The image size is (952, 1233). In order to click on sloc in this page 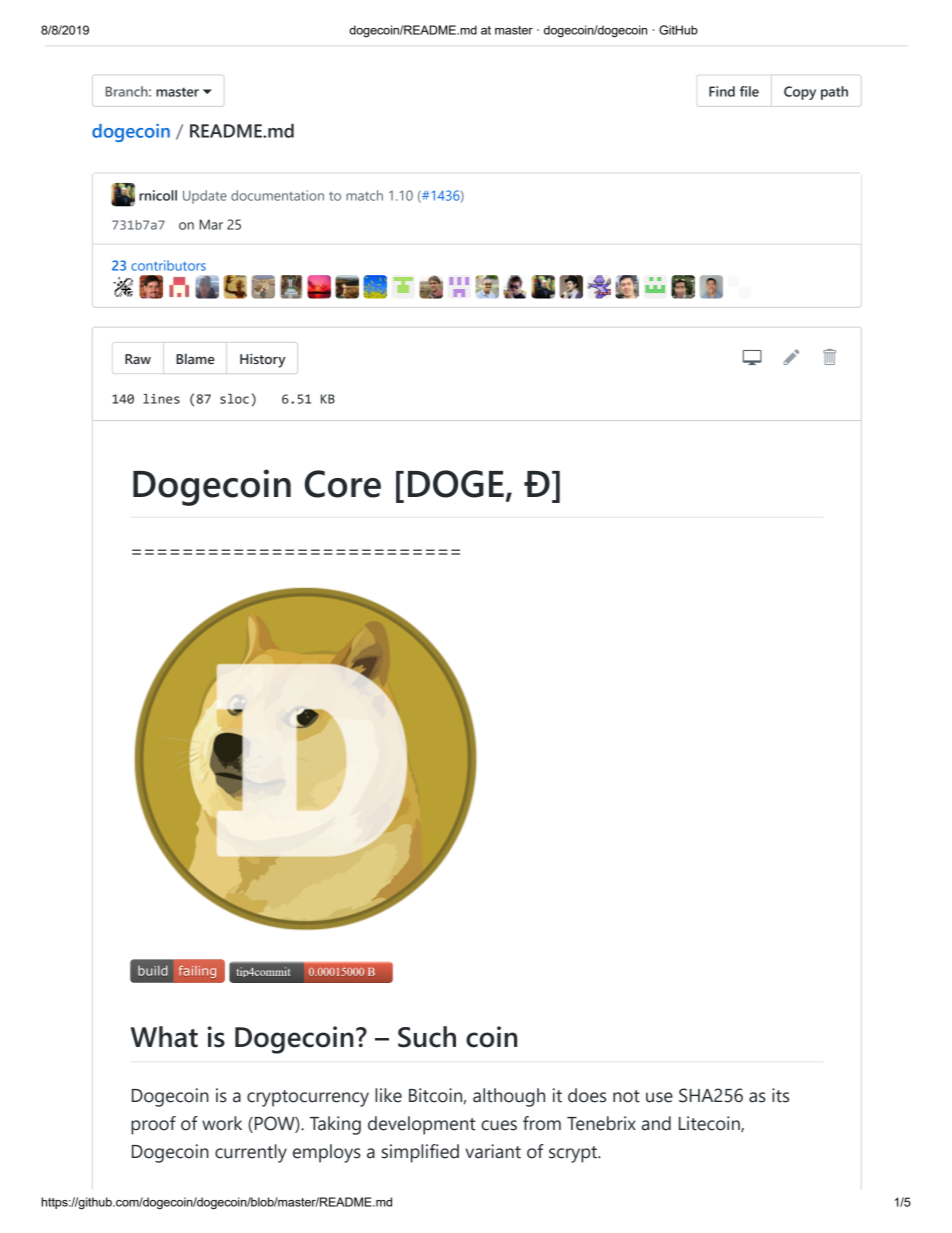, I will do `click(234, 399)`.
